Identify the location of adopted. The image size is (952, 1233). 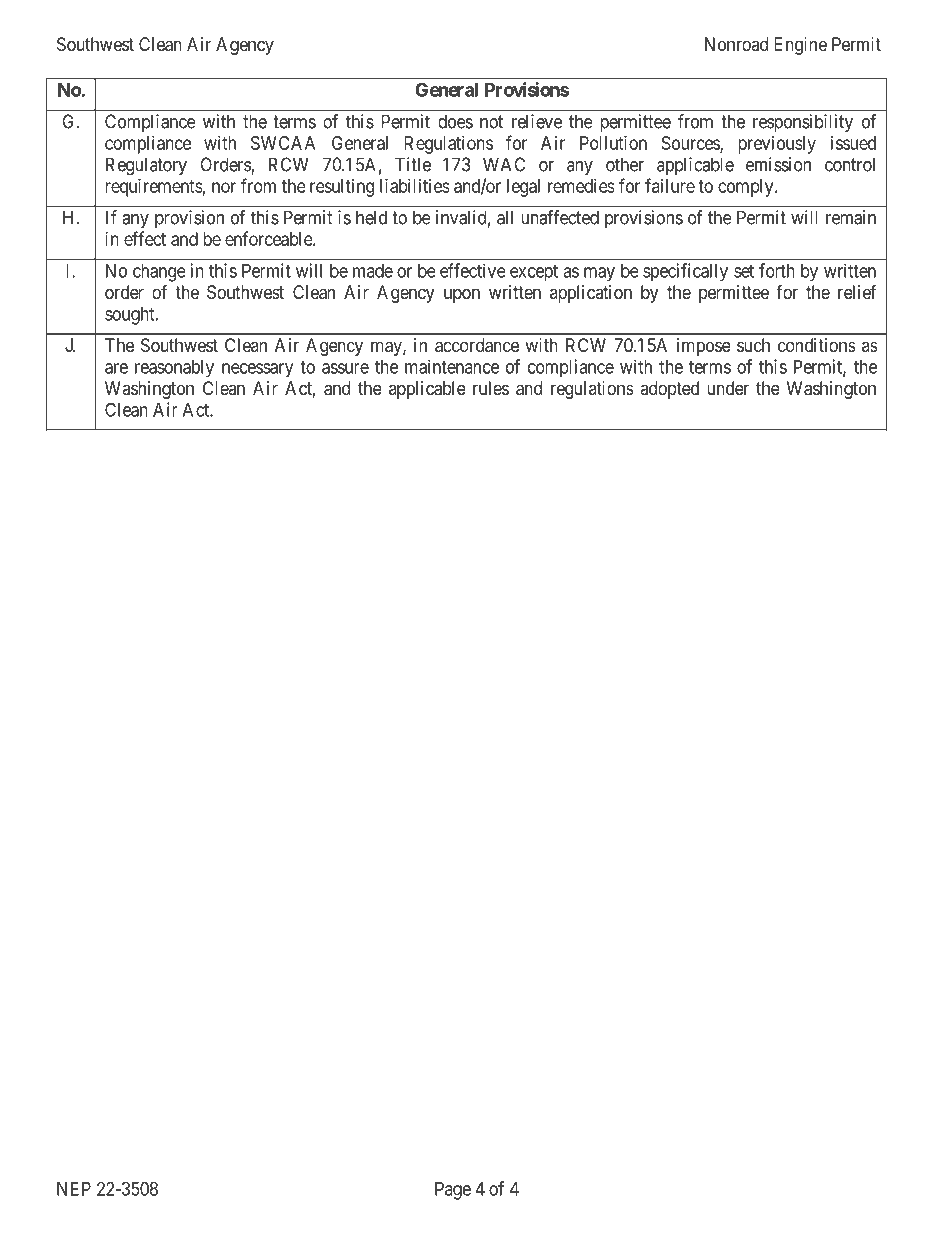
(669, 390).
